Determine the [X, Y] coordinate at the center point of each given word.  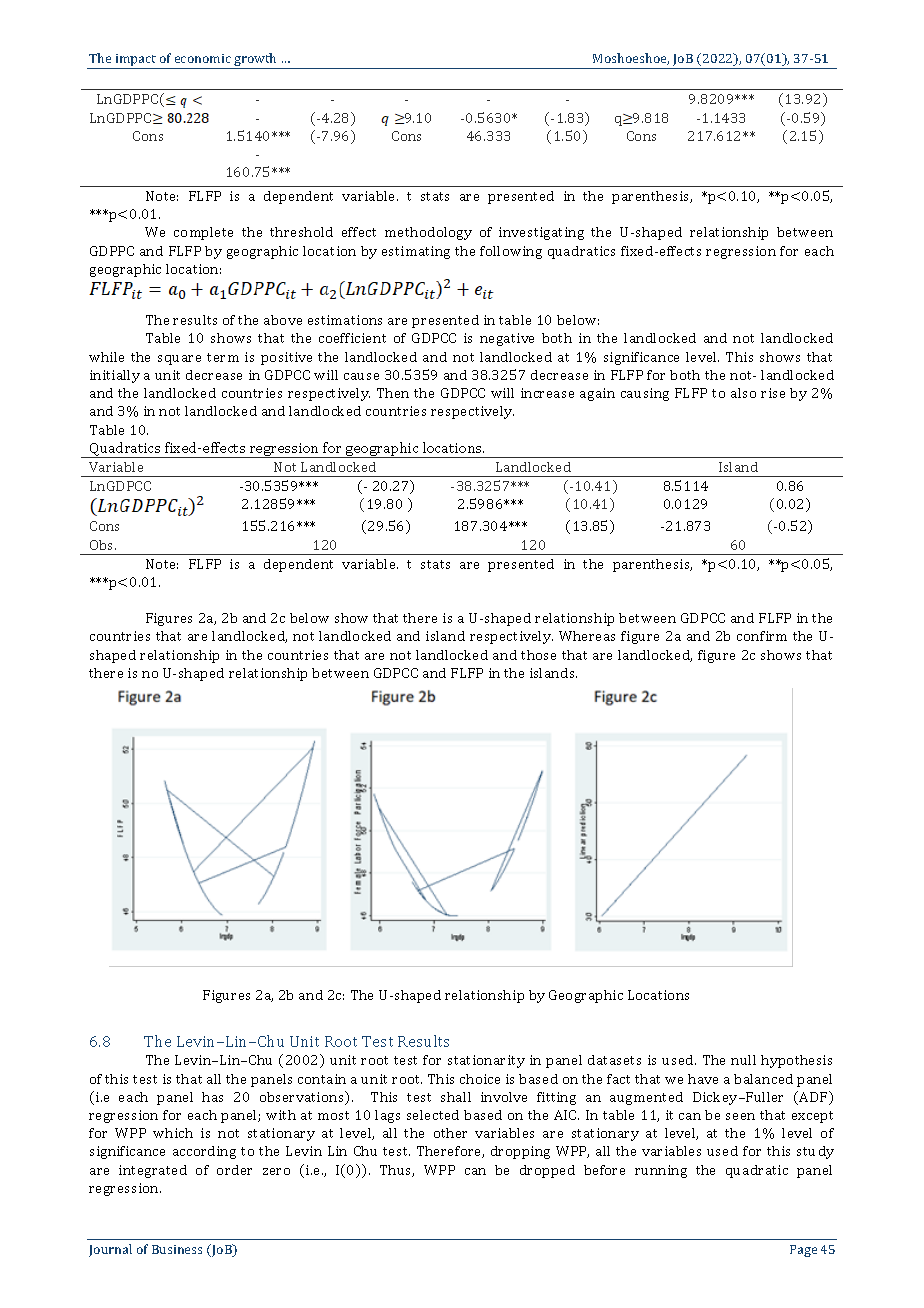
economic [203, 58]
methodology [428, 233]
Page [803, 1251]
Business [177, 1249]
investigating [541, 233]
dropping [520, 1152]
